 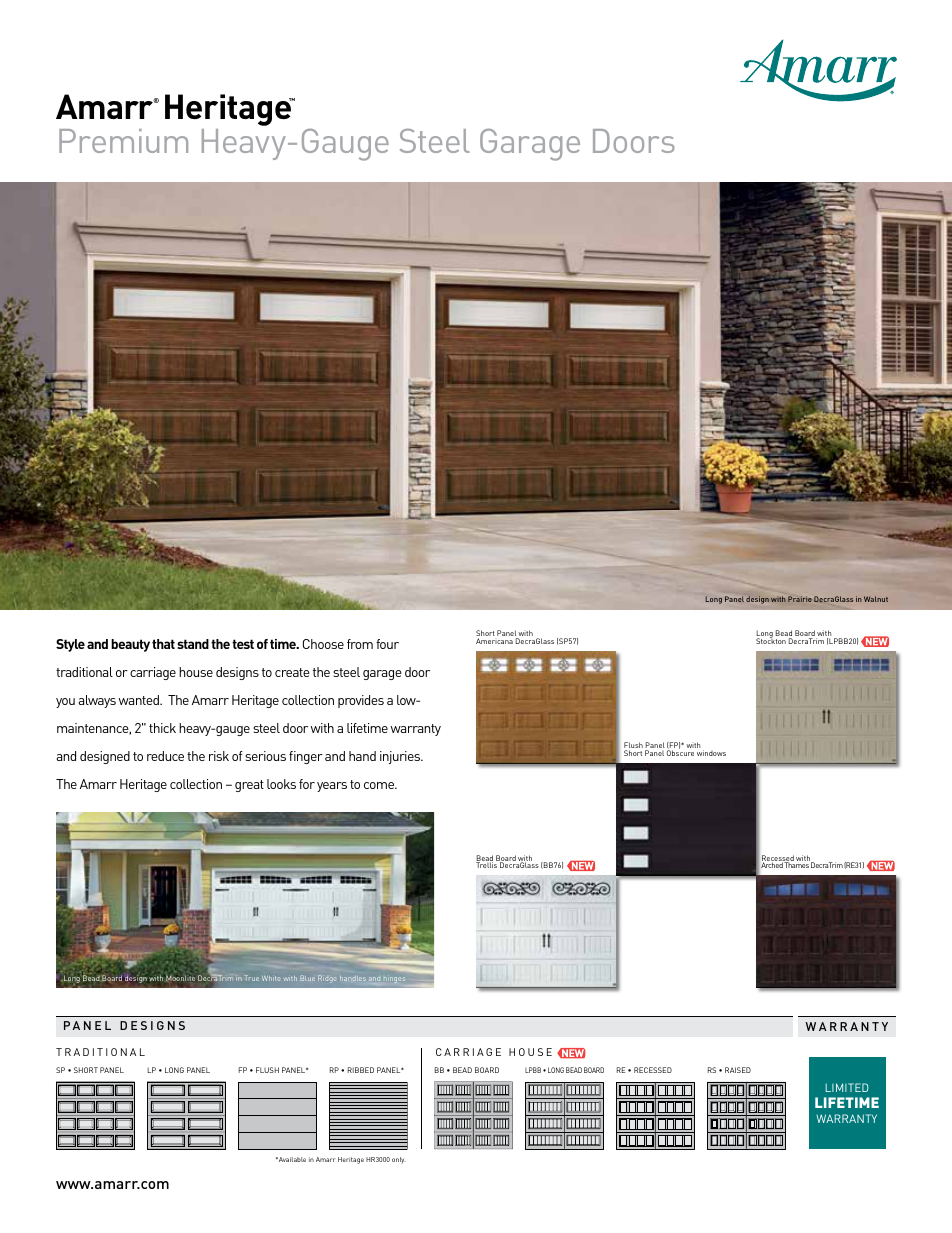 What do you see at coordinates (771, 640) in the screenshot?
I see `Stockton` at bounding box center [771, 640].
